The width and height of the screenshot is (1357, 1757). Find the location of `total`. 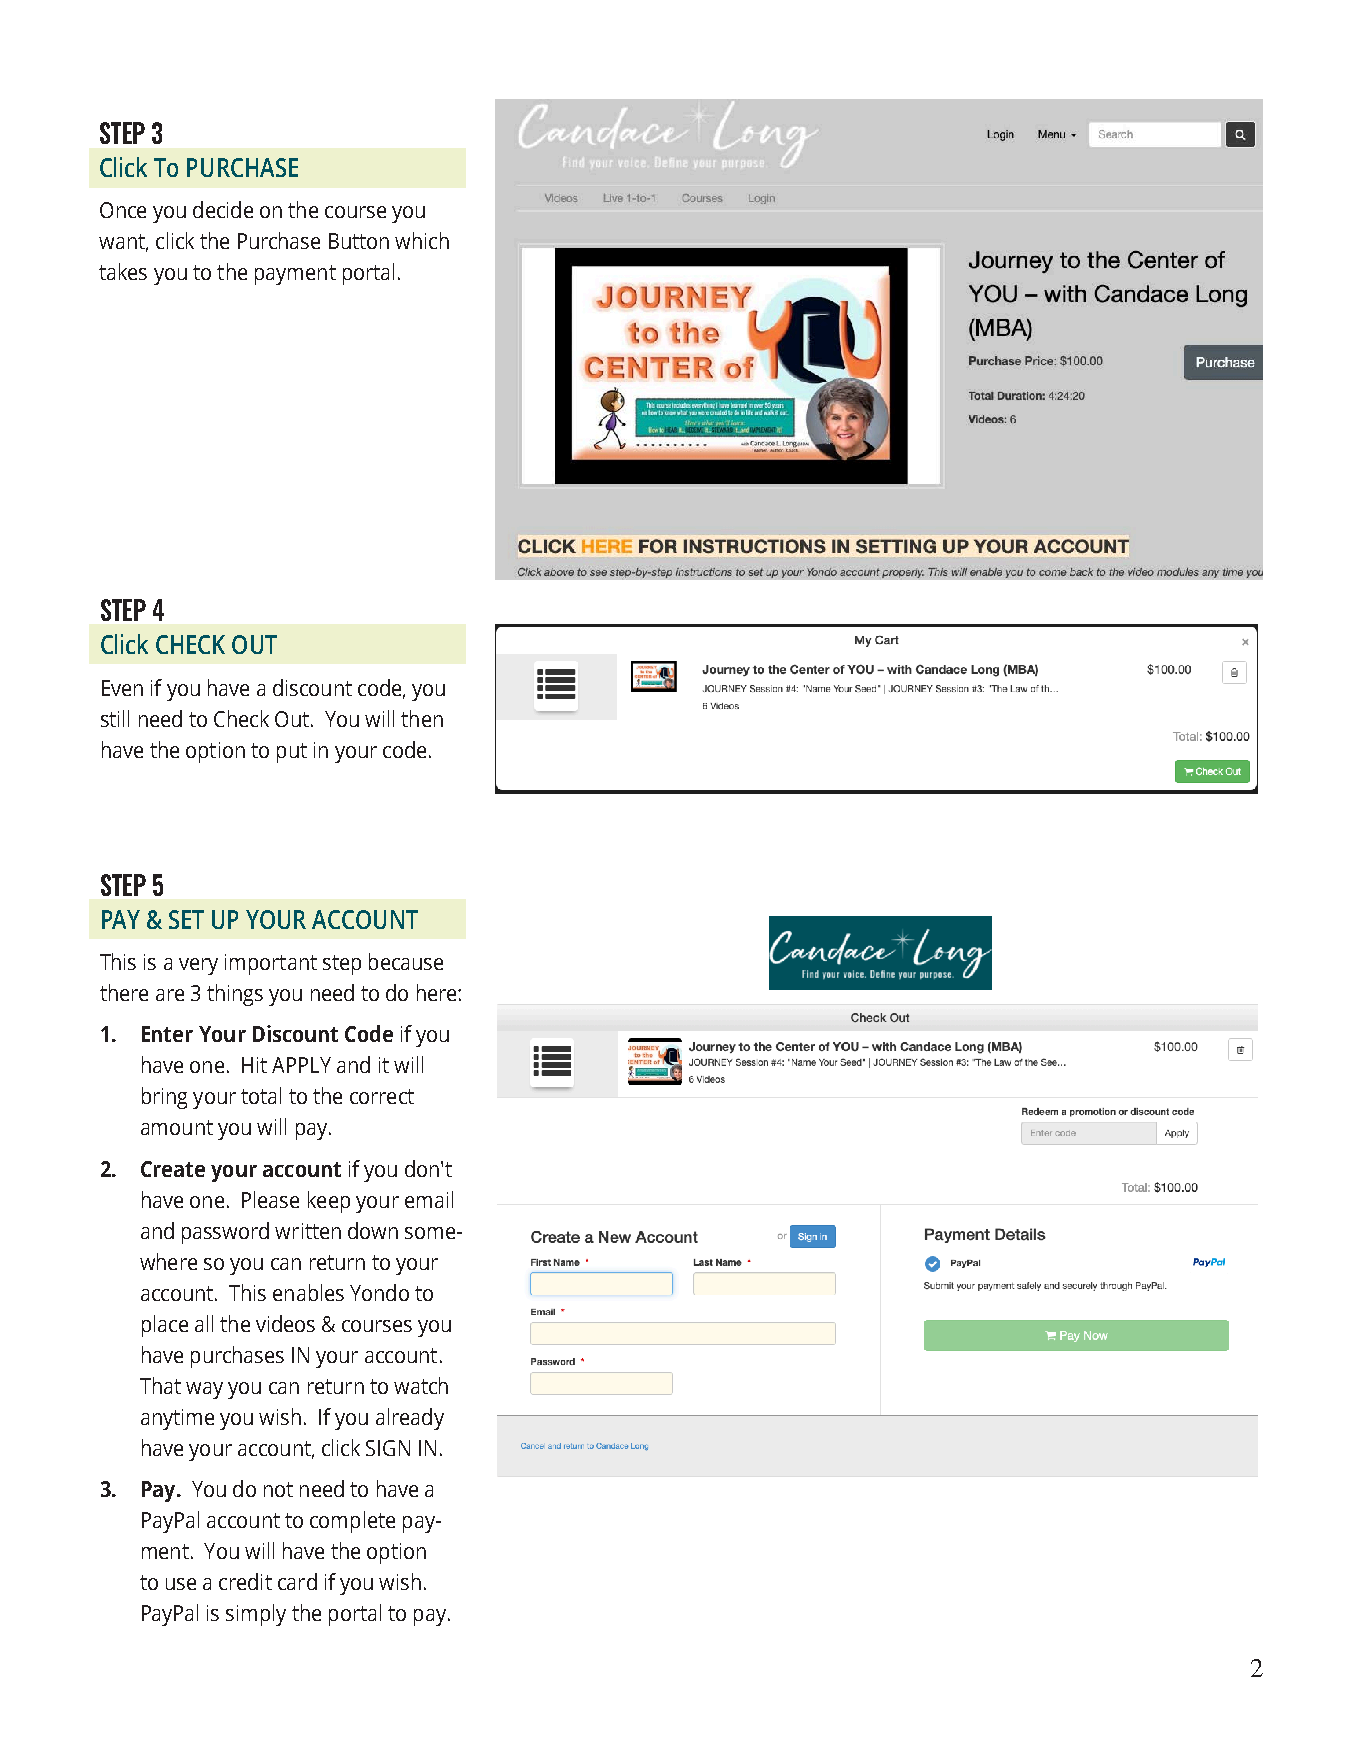

total is located at coordinates (261, 1095).
